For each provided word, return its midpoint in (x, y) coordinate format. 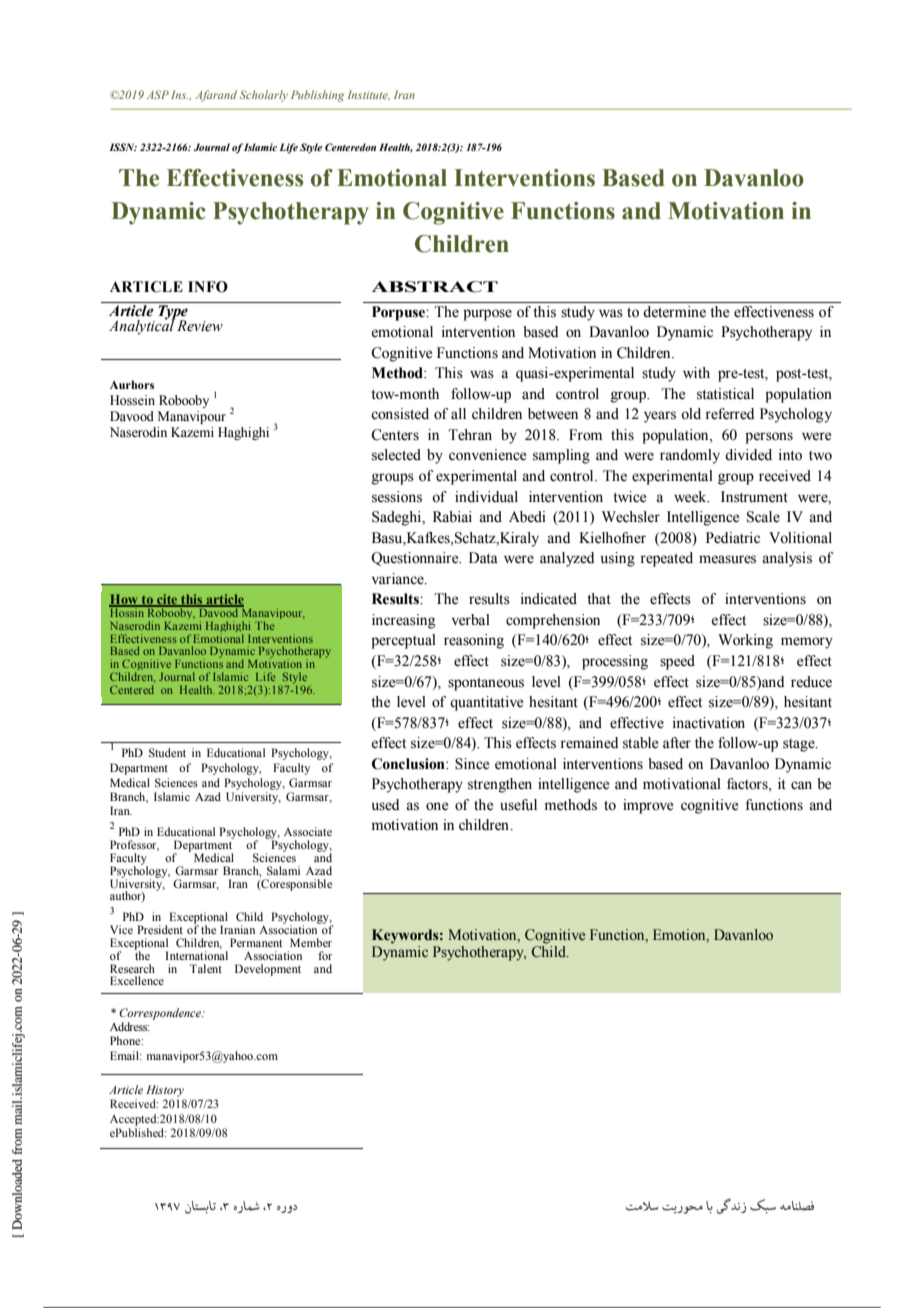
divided (748, 455)
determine (674, 312)
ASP (158, 94)
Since (472, 764)
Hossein (132, 400)
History (165, 1091)
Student (167, 752)
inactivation (709, 723)
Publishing (317, 96)
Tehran (470, 435)
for (325, 955)
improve (648, 806)
